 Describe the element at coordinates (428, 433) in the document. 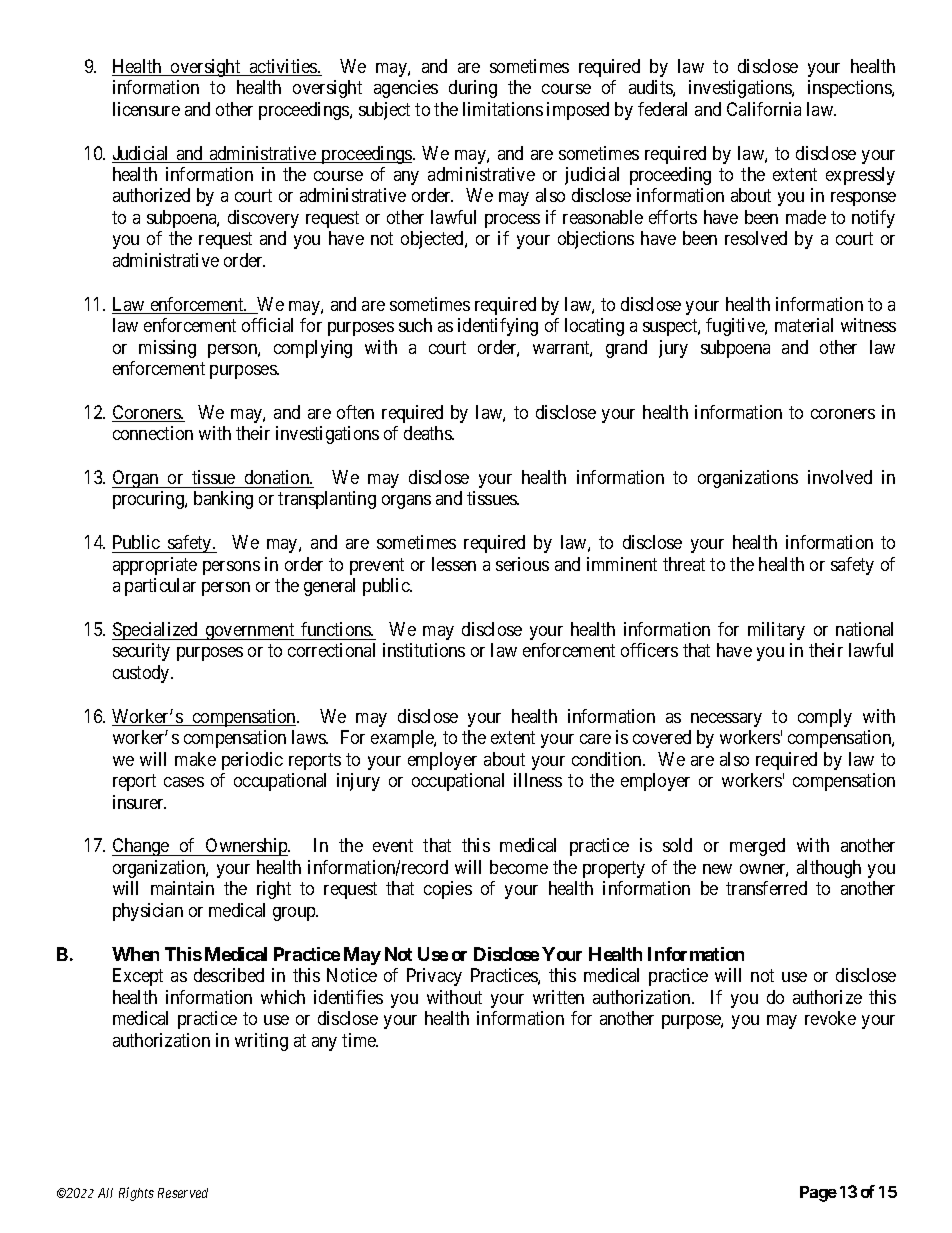

I see `deaths` at that location.
